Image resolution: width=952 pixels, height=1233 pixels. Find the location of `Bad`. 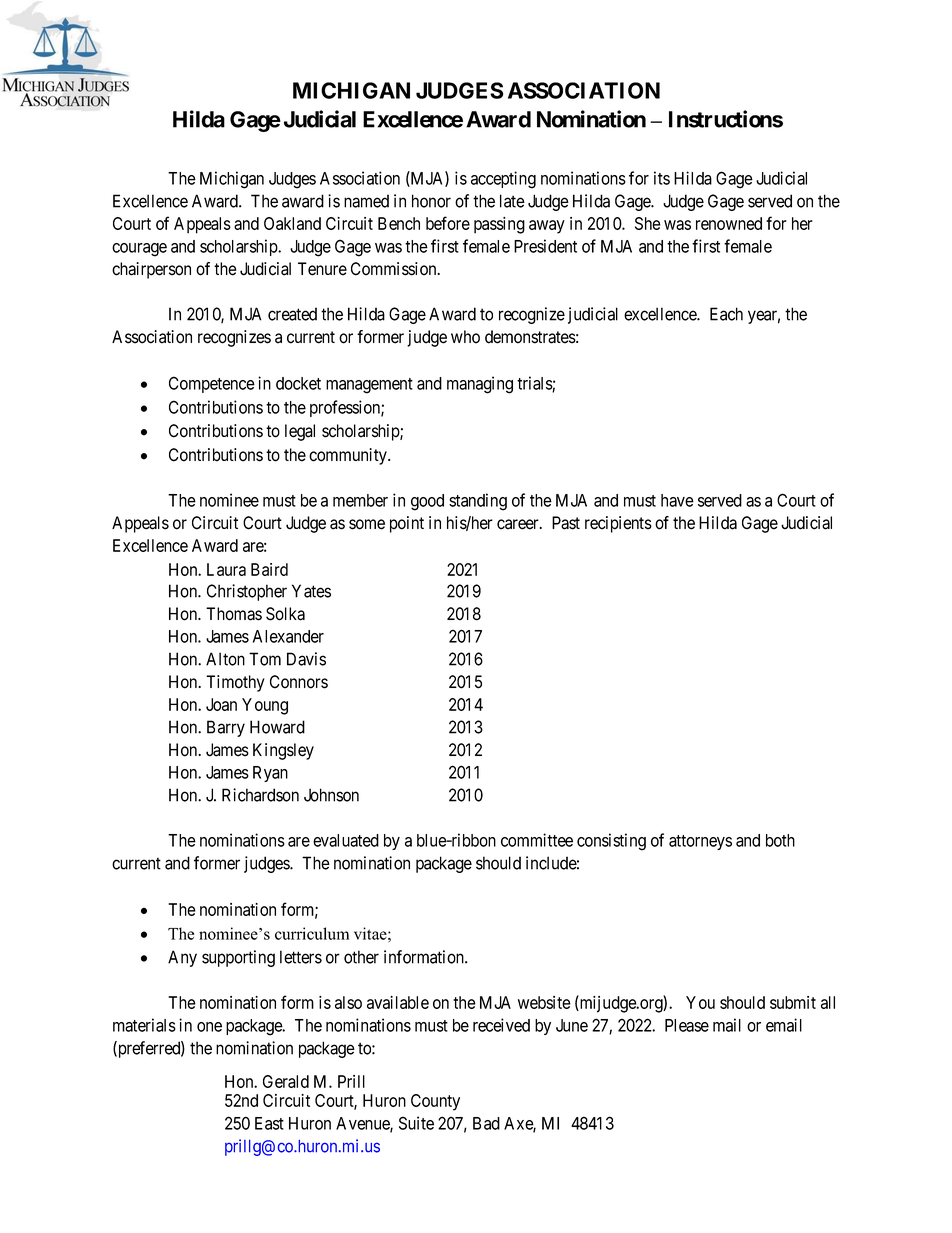

Bad is located at coordinates (486, 1123).
